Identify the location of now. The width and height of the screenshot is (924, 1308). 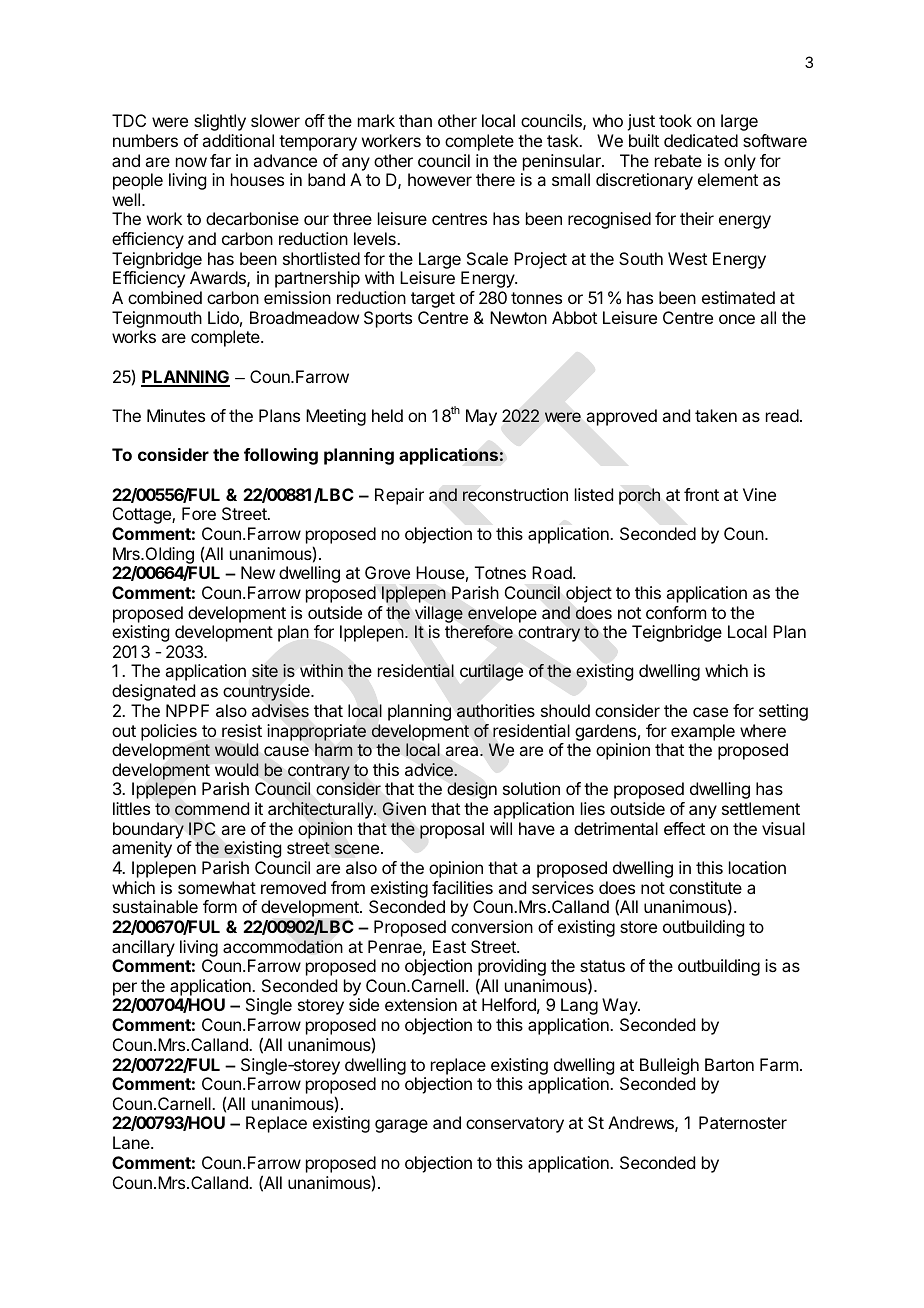
(191, 162).
